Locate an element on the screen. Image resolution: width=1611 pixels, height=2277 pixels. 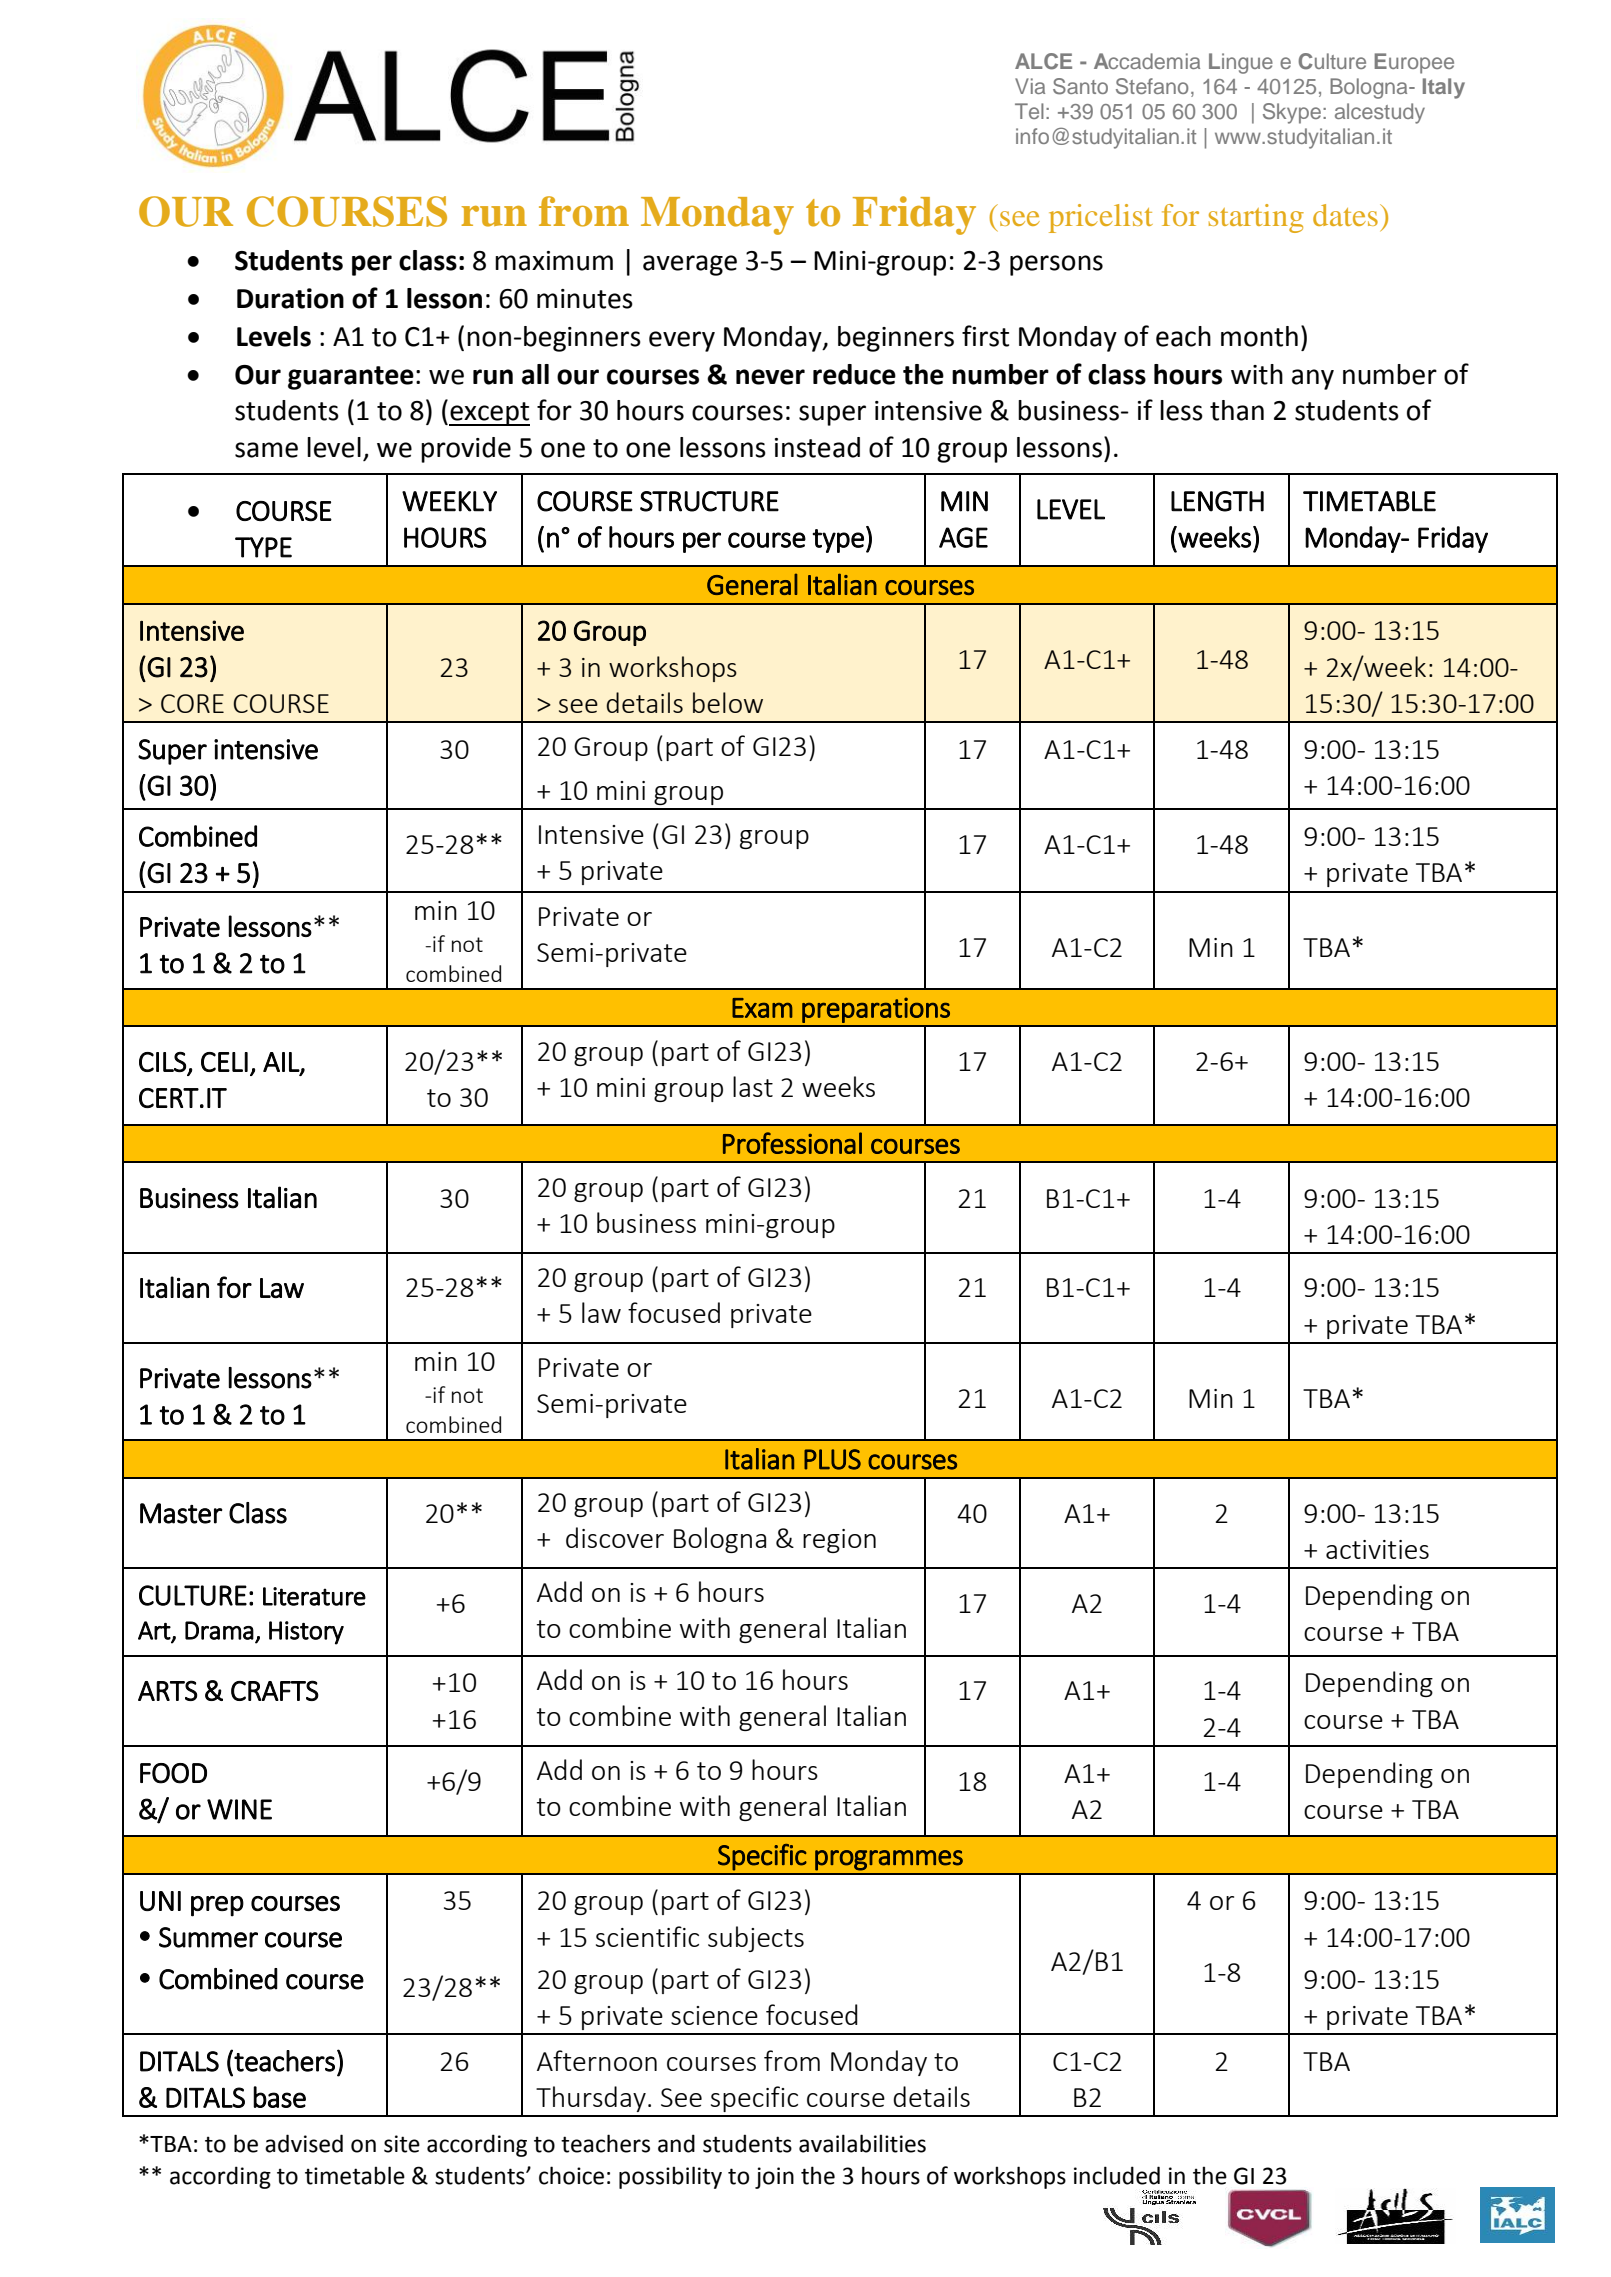
LENGTH is located at coordinates (1217, 501).
